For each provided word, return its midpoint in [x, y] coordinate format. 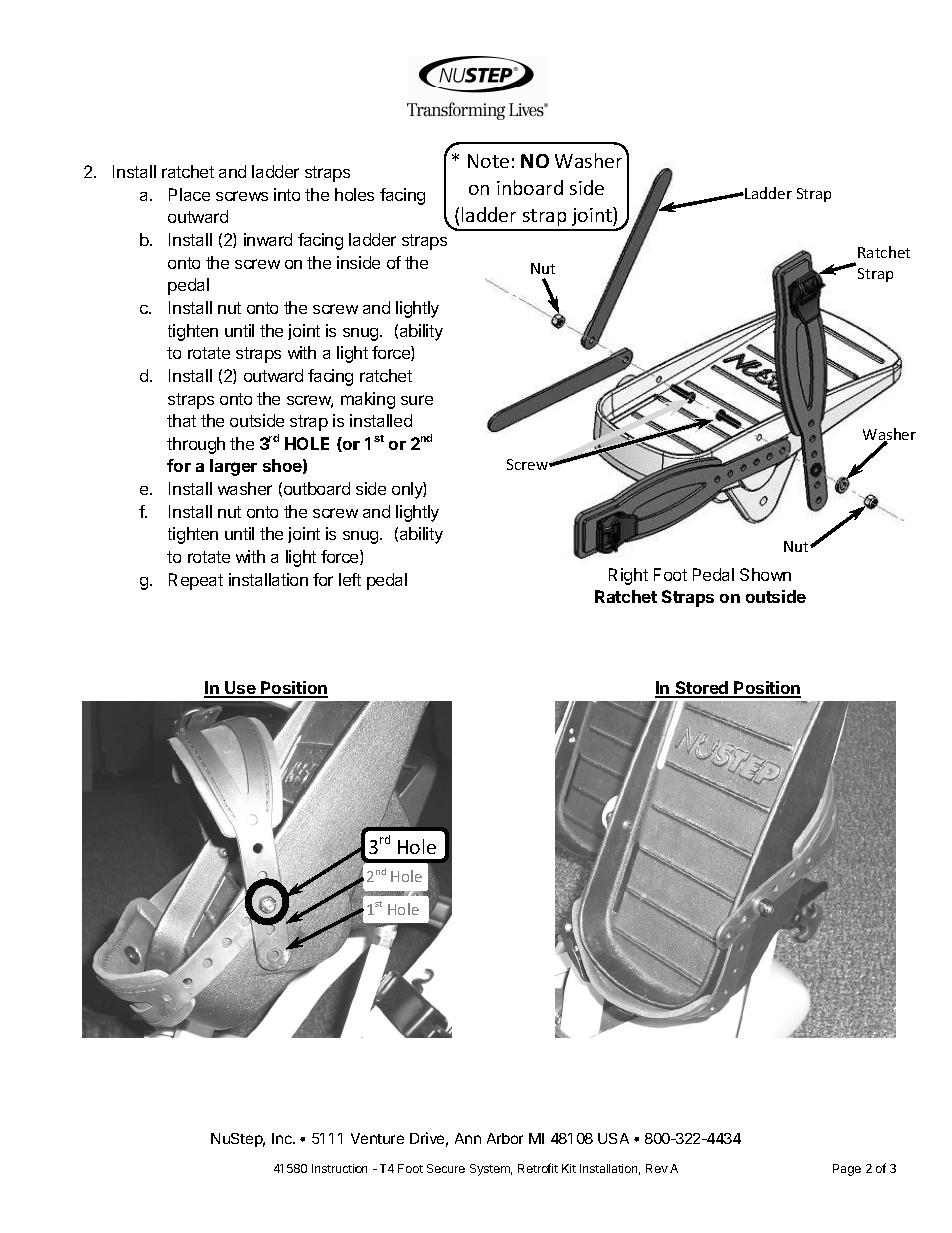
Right [628, 576]
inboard [530, 187]
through [196, 445]
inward [268, 239]
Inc [283, 1138]
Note [488, 161]
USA [613, 1138]
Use [240, 689]
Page [847, 1170]
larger [233, 467]
